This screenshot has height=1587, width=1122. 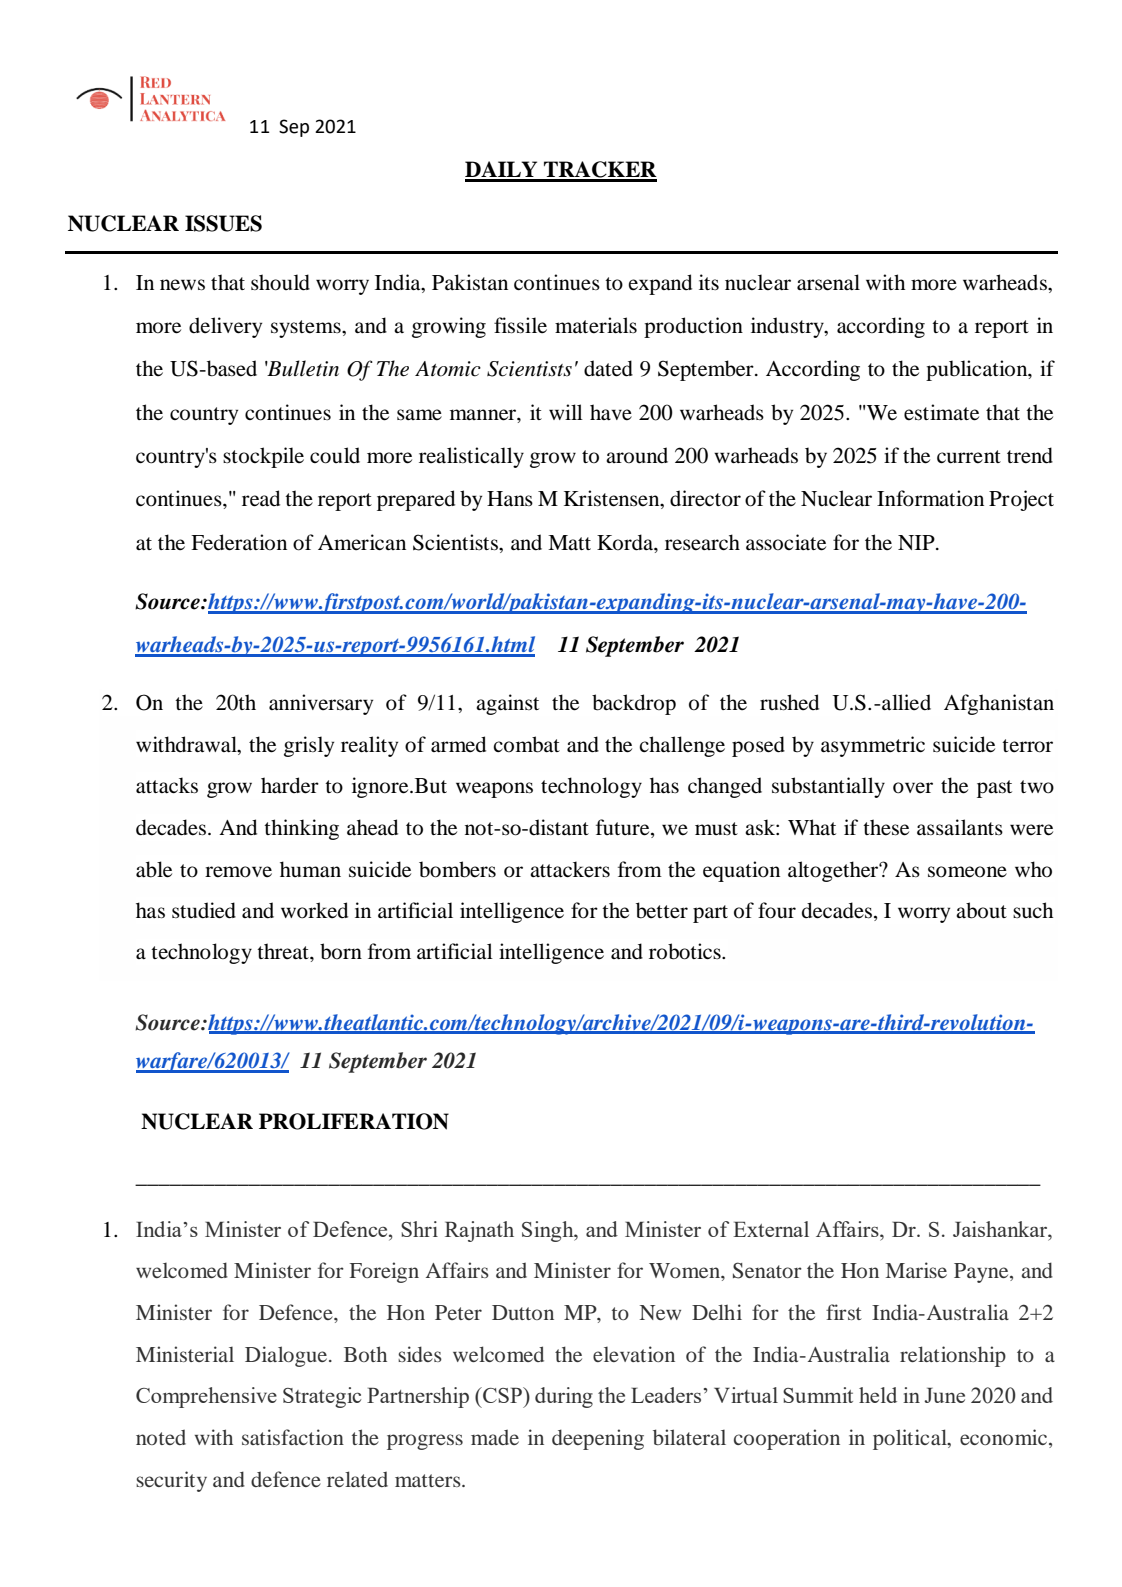 I want to click on industry, so click(x=788, y=327).
